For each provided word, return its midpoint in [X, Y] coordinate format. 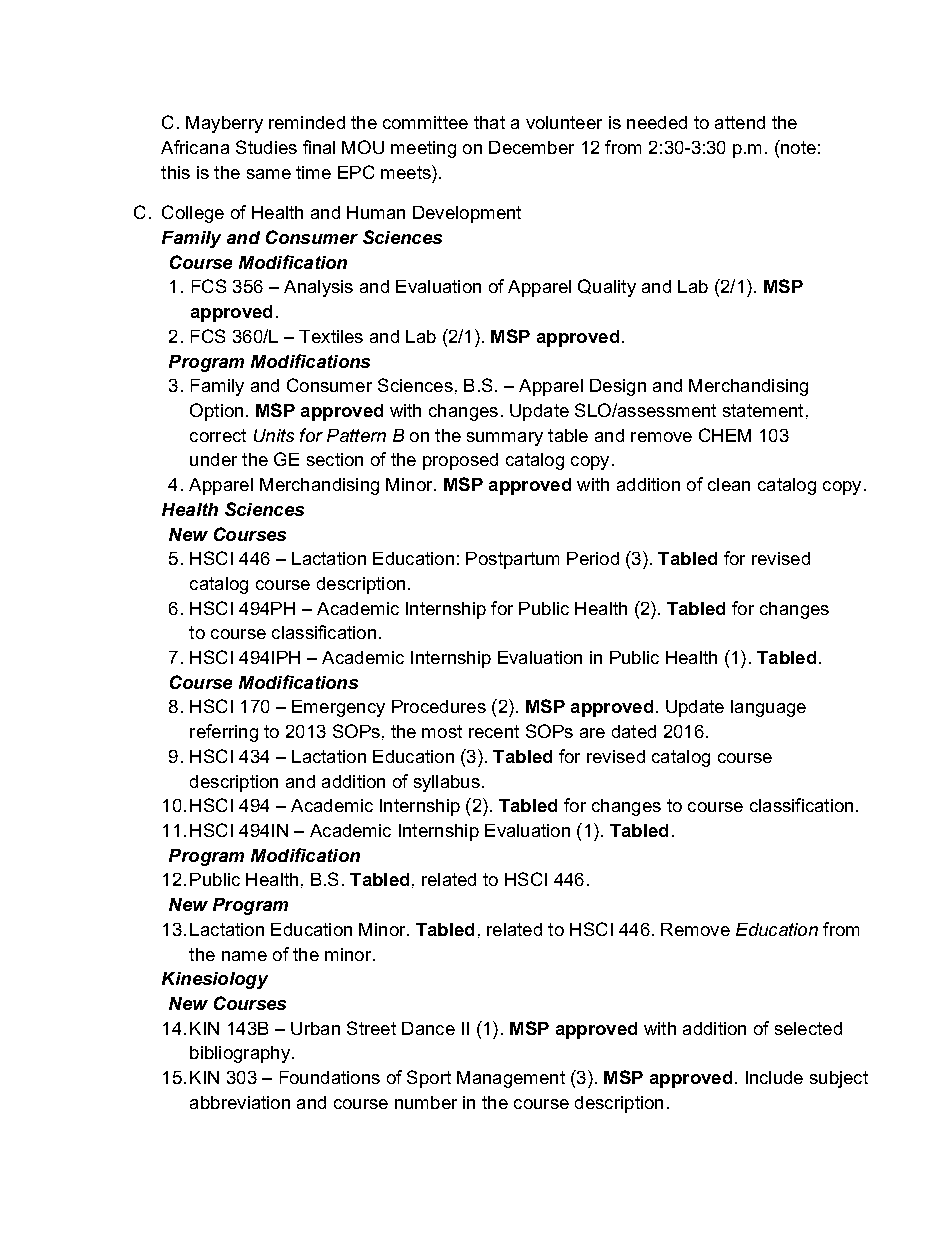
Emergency [338, 708]
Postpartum [512, 560]
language [768, 708]
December [531, 147]
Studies [266, 147]
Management [511, 1079]
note [797, 147]
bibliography [240, 1054]
